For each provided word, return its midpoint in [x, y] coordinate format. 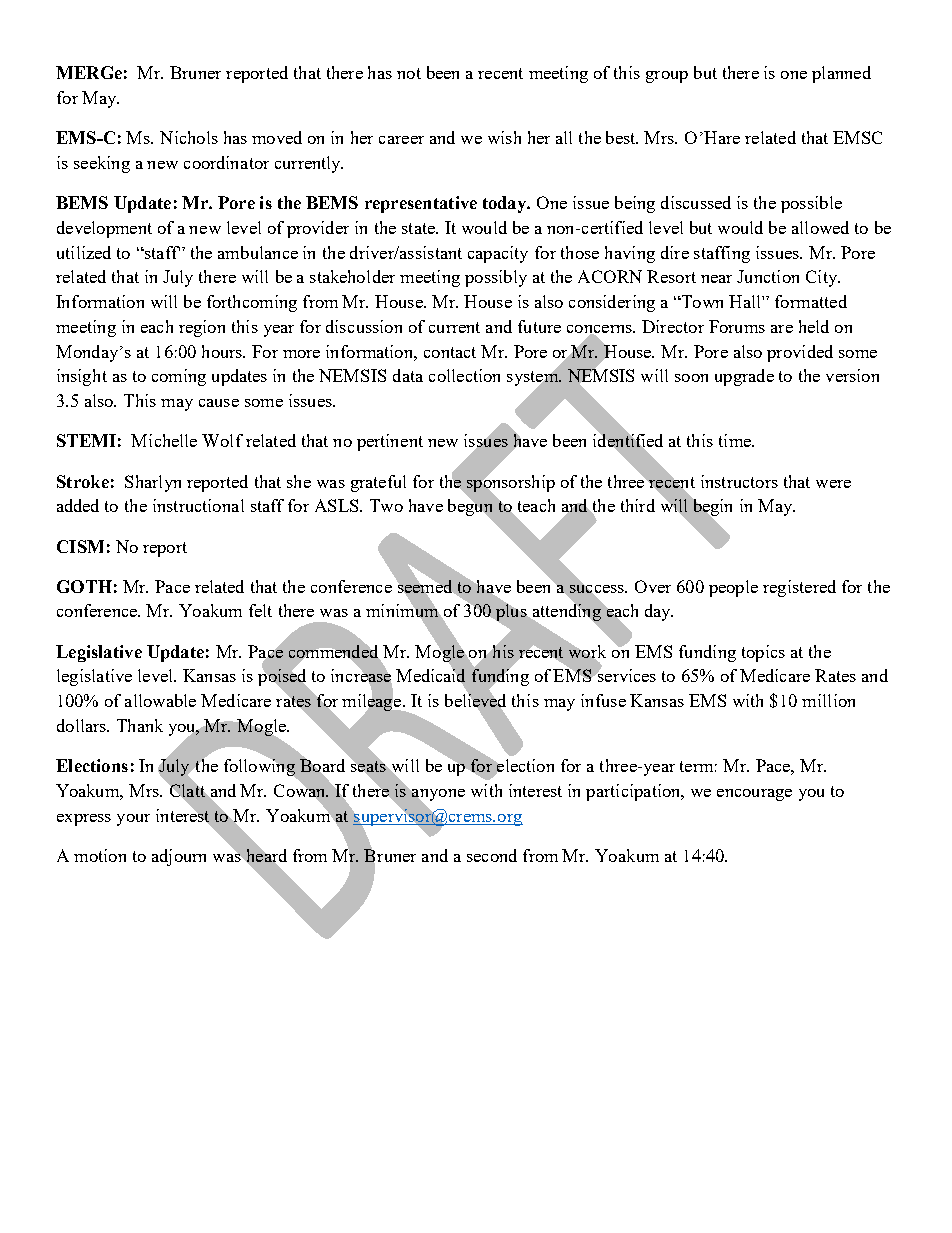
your [133, 820]
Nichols [189, 137]
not [409, 73]
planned [841, 74]
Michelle [164, 440]
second [492, 855]
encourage [754, 795]
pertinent [390, 442]
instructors [739, 481]
